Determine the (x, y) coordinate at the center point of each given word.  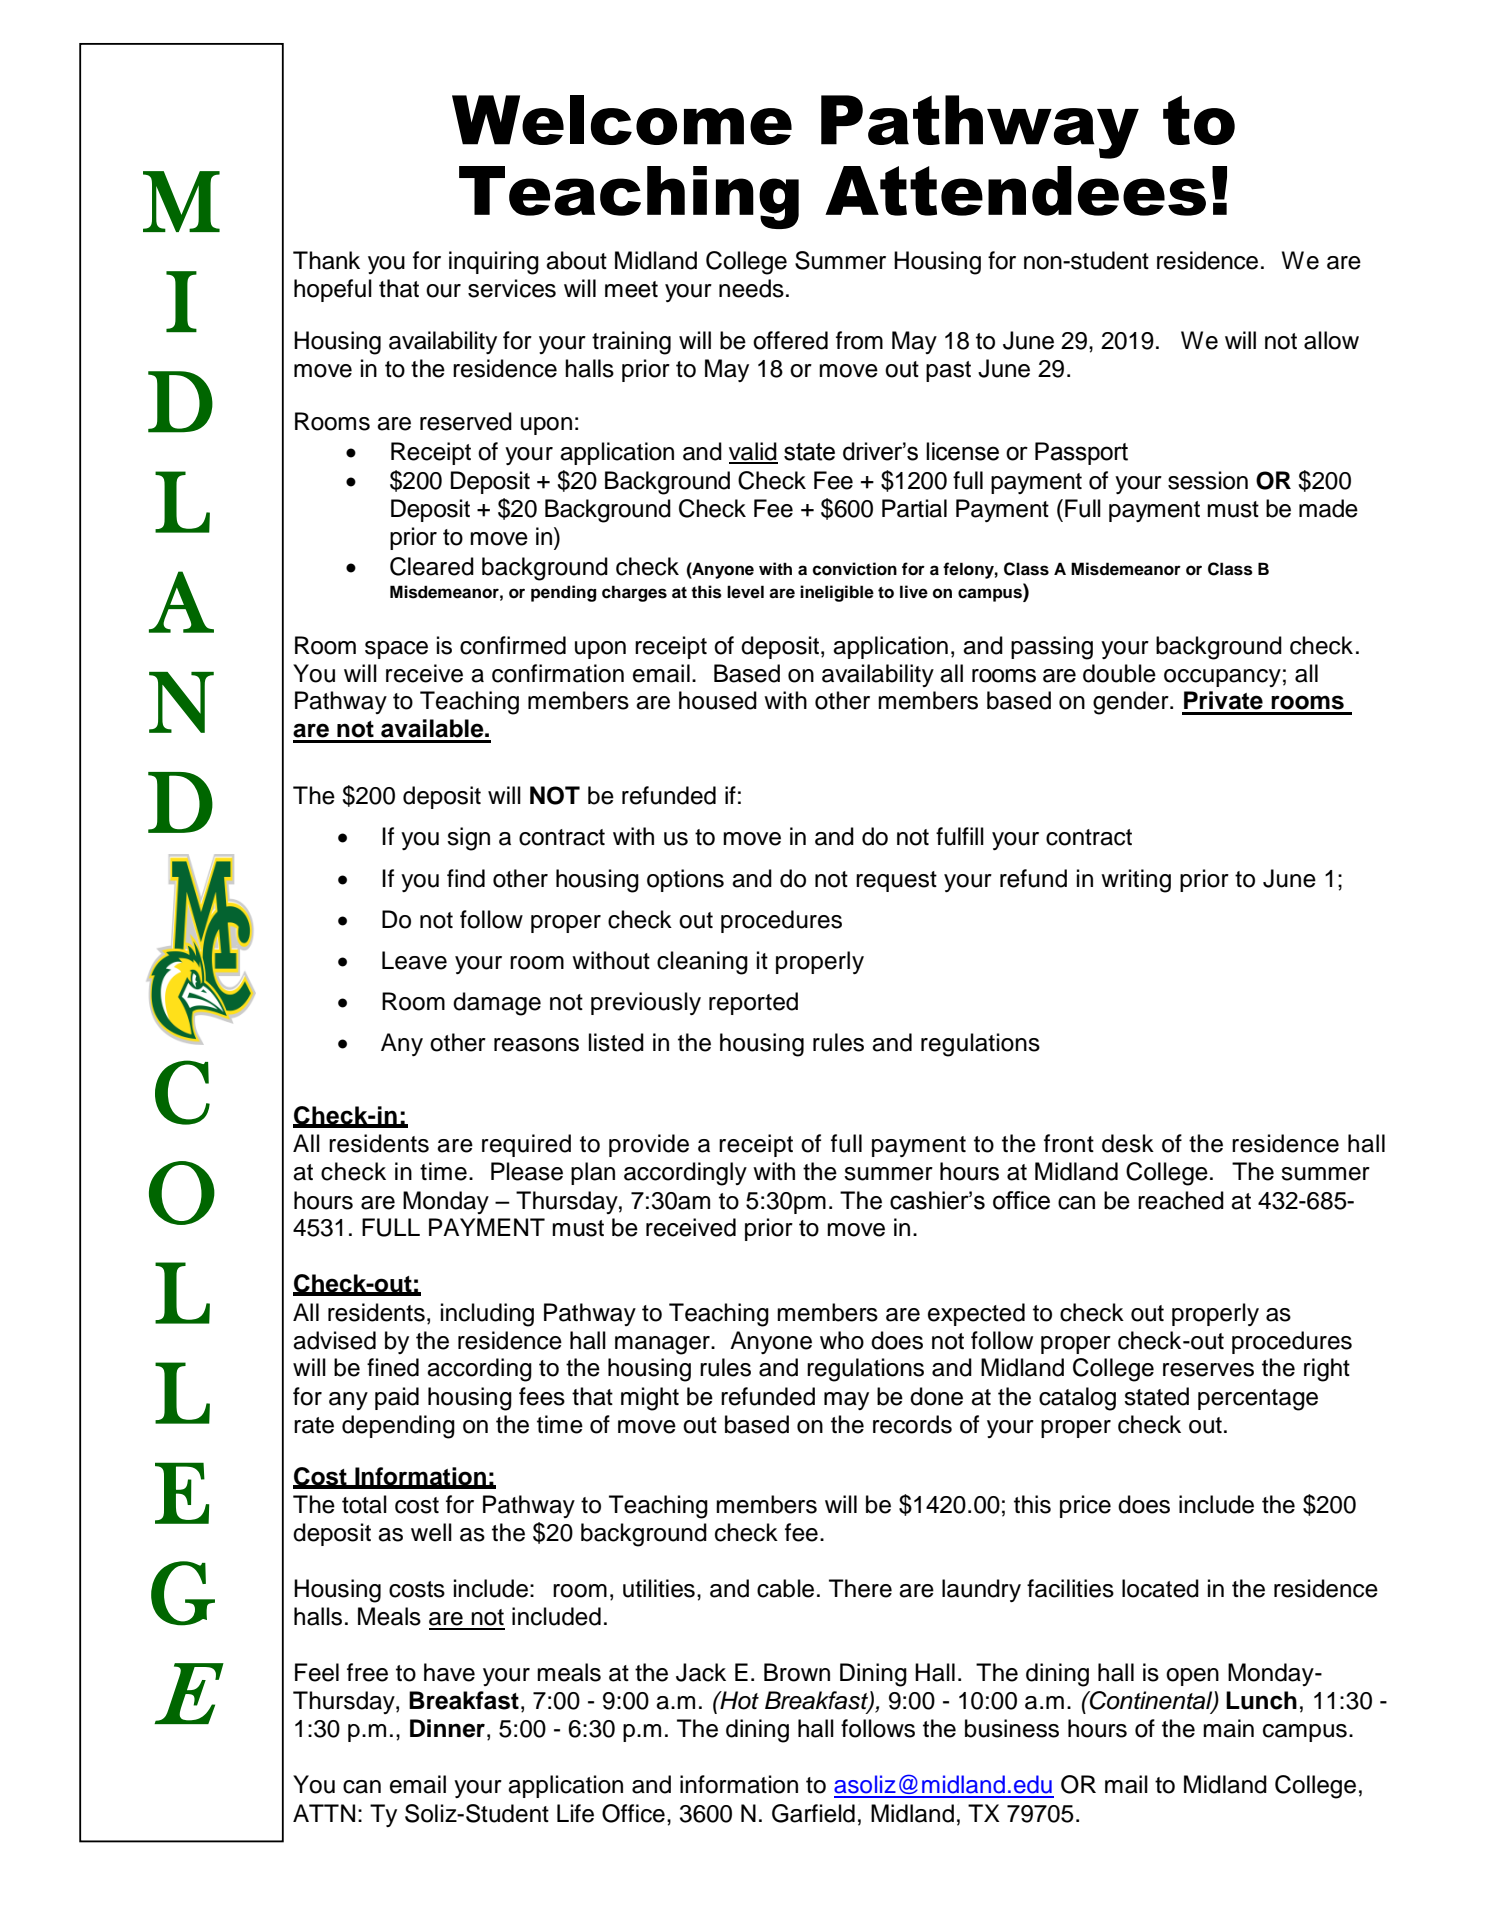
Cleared (432, 566)
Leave (414, 960)
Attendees (1015, 191)
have (449, 1672)
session (1208, 480)
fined (393, 1367)
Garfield (813, 1813)
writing (1136, 881)
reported (753, 1003)
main (1228, 1728)
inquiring (494, 263)
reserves (1208, 1370)
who (842, 1340)
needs (751, 288)
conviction (854, 569)
